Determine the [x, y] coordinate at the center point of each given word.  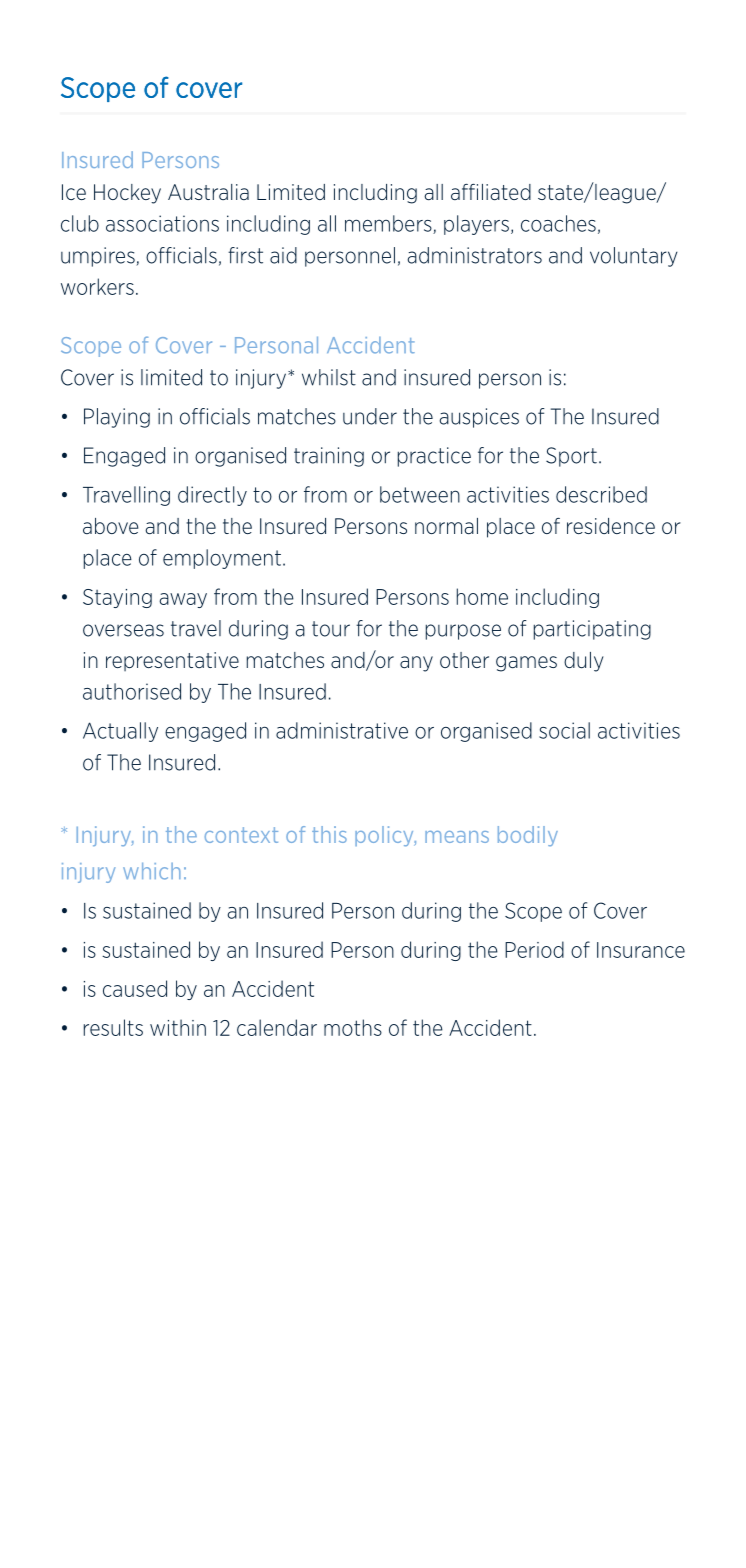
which [152, 871]
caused [135, 988]
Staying [117, 598]
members [389, 224]
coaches [558, 223]
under [370, 416]
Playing [117, 418]
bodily [528, 836]
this [329, 834]
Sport [571, 457]
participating [592, 630]
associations [162, 223]
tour [331, 629]
